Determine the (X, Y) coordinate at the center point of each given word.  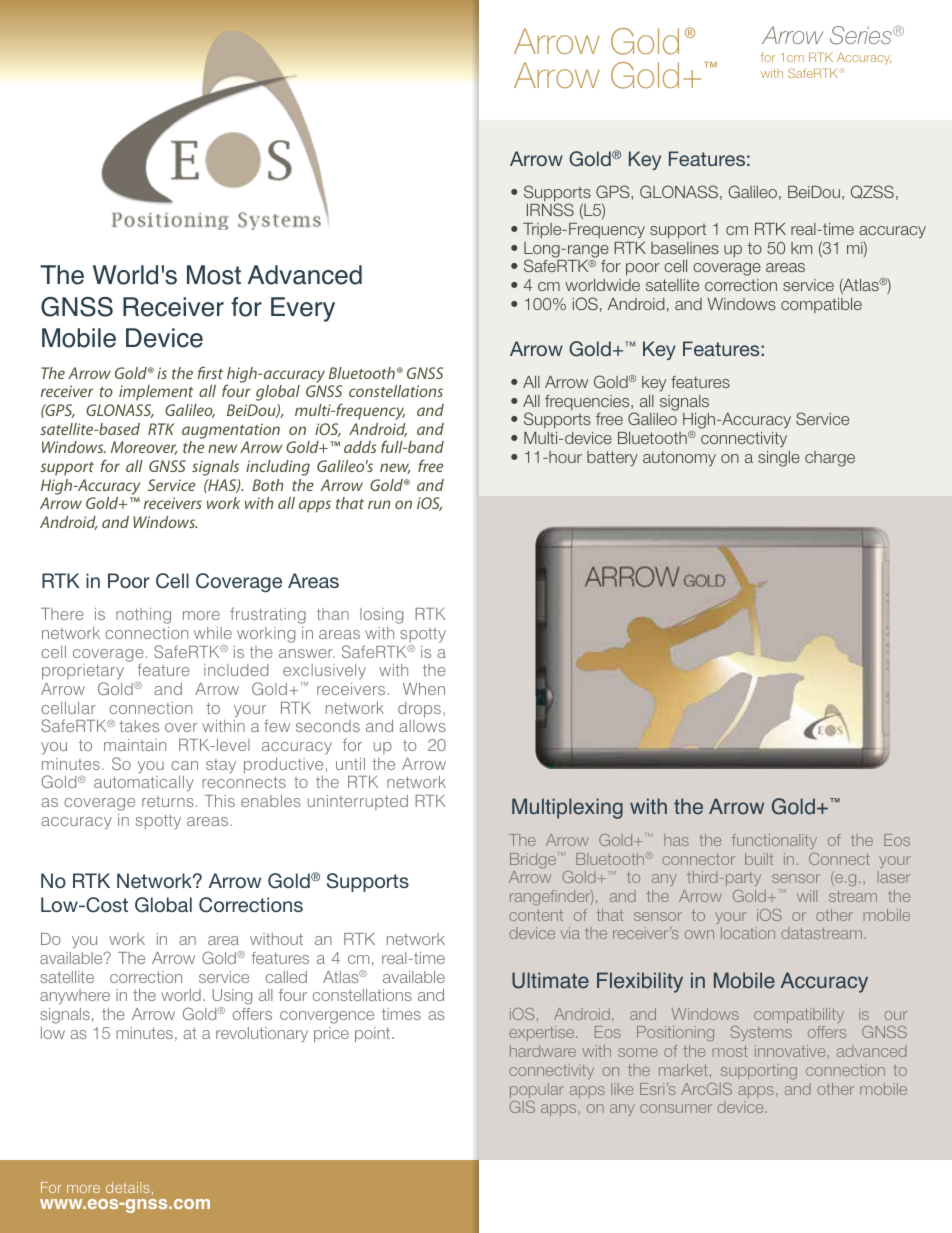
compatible (821, 305)
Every (303, 309)
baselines (685, 248)
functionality (774, 841)
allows (422, 726)
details (127, 1187)
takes (139, 726)
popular (537, 1090)
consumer (676, 1108)
